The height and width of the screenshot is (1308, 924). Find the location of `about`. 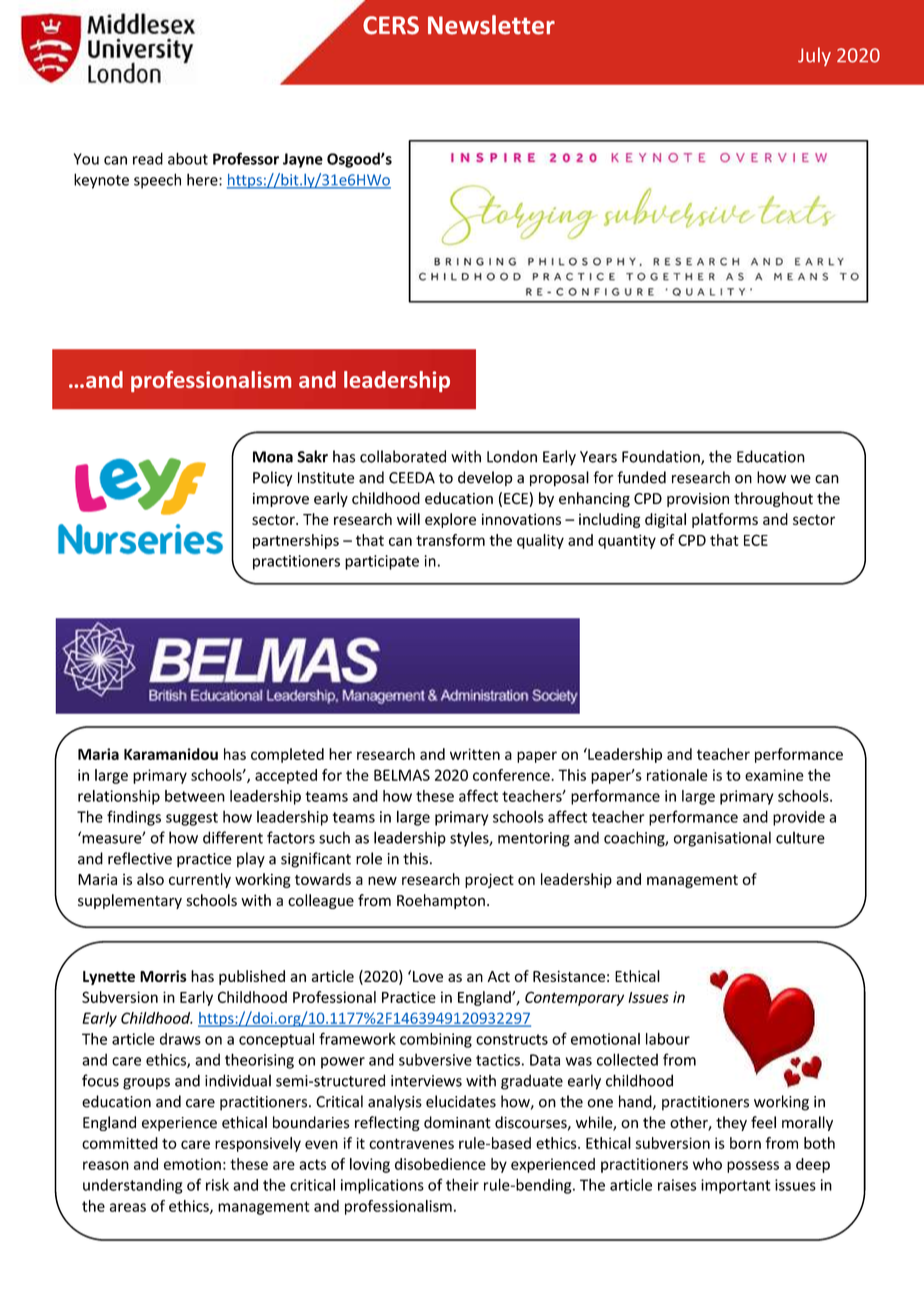

about is located at coordinates (188, 158).
